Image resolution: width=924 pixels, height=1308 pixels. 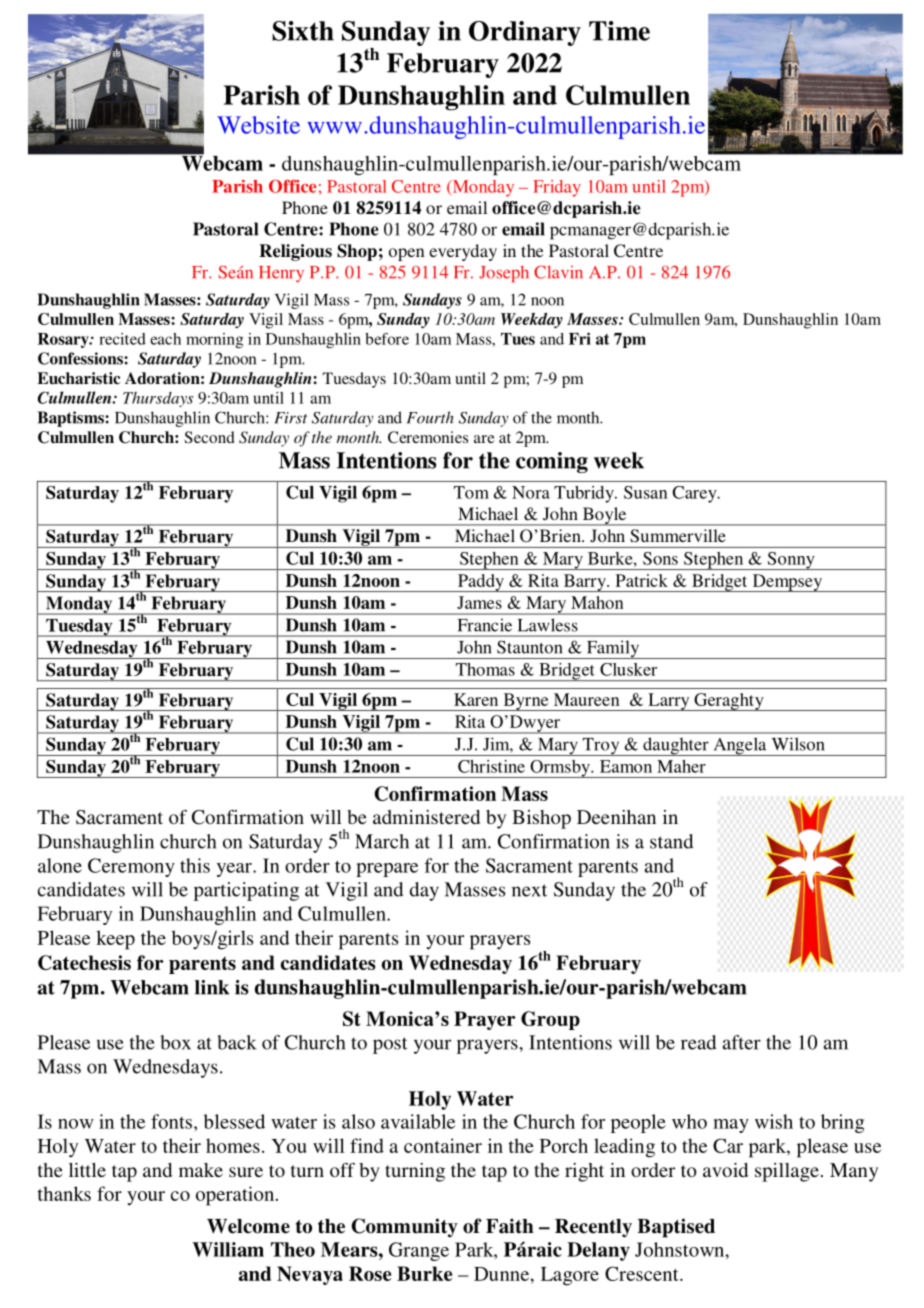 What do you see at coordinates (676, 1228) in the screenshot?
I see `Baptised` at bounding box center [676, 1228].
